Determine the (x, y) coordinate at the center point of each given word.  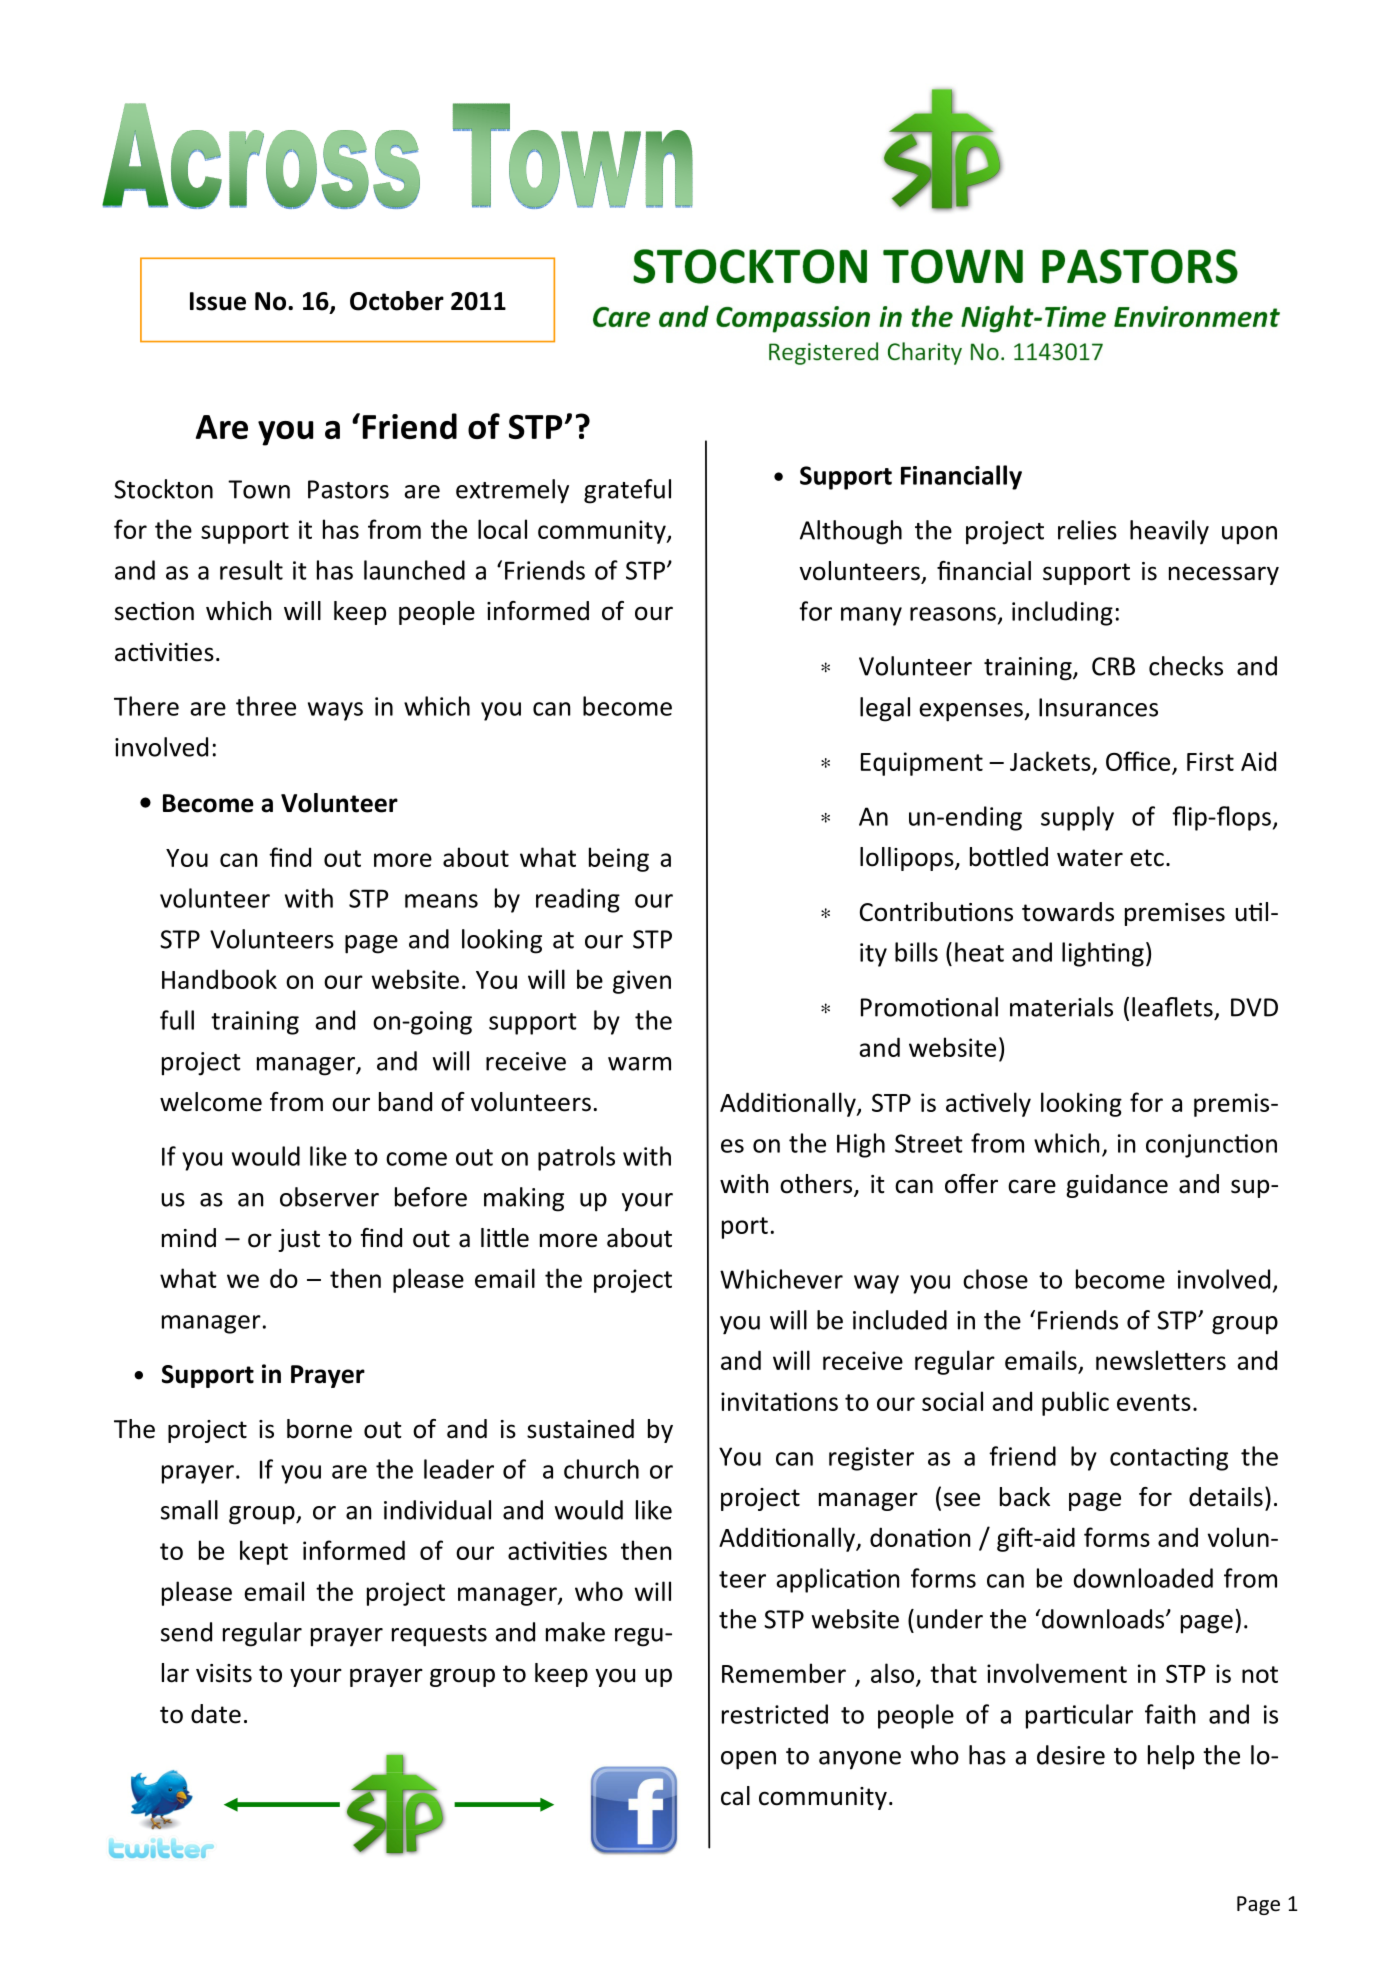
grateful (627, 491)
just (299, 1240)
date (216, 1714)
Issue (218, 301)
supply (1077, 818)
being (619, 859)
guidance (1117, 1186)
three (266, 706)
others (817, 1185)
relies (1087, 530)
